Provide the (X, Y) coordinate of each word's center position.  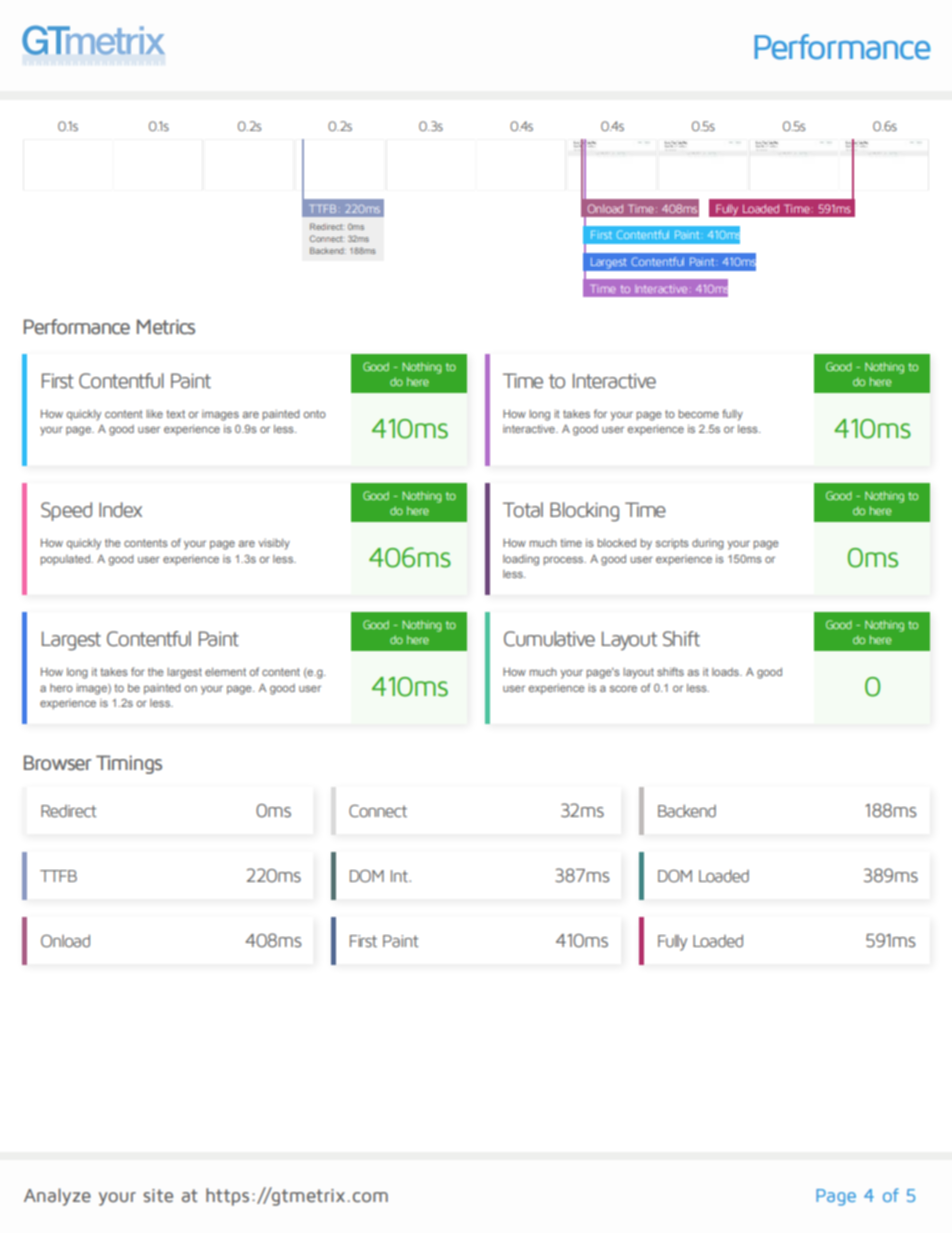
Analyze (57, 1197)
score (623, 689)
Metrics (166, 327)
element (225, 672)
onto (314, 414)
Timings (129, 764)
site (158, 1195)
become (698, 414)
